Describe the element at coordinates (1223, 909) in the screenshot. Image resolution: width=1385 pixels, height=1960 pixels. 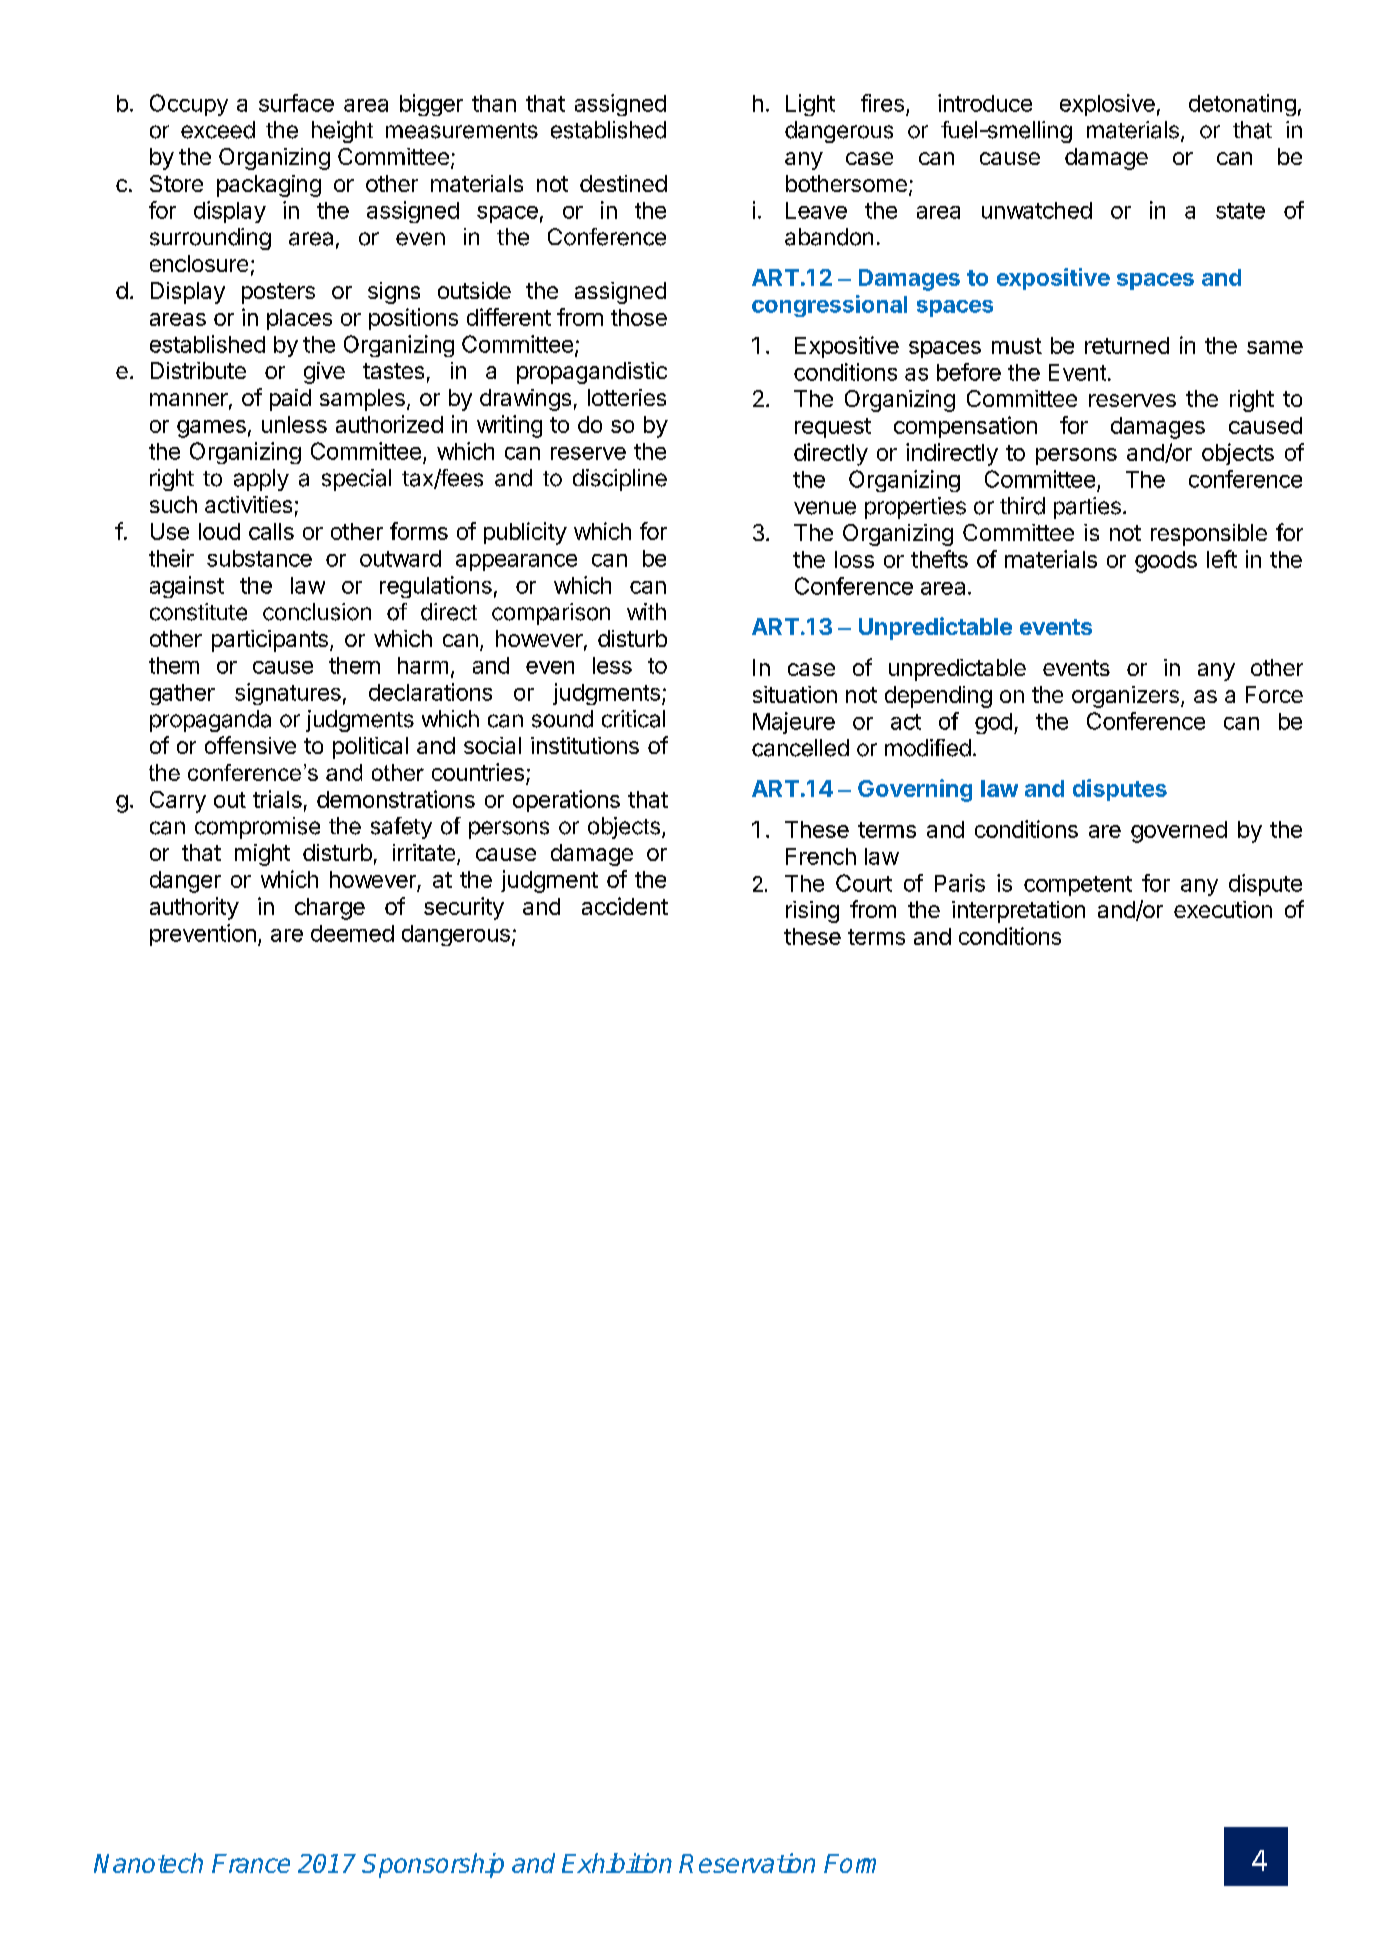
I see `execution` at that location.
